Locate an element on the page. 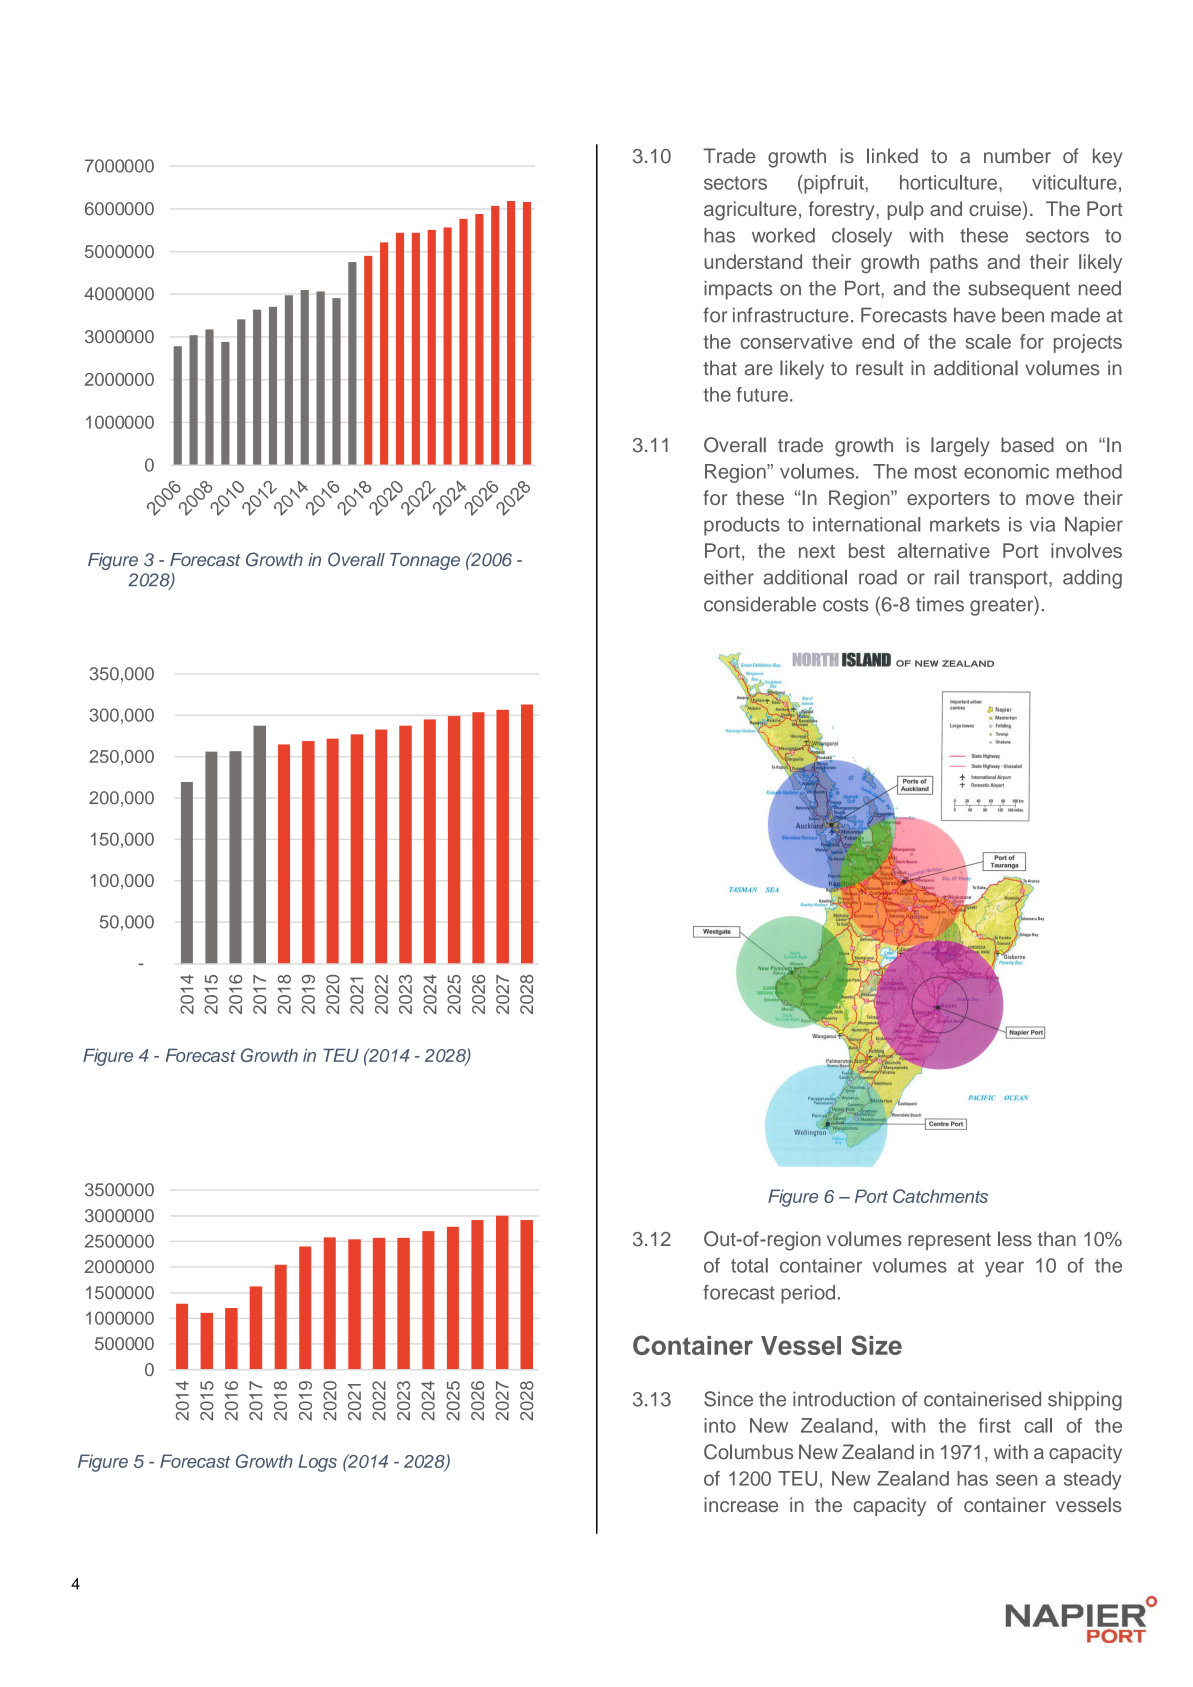 The height and width of the image is (1687, 1193). Tonnage is located at coordinates (425, 561).
